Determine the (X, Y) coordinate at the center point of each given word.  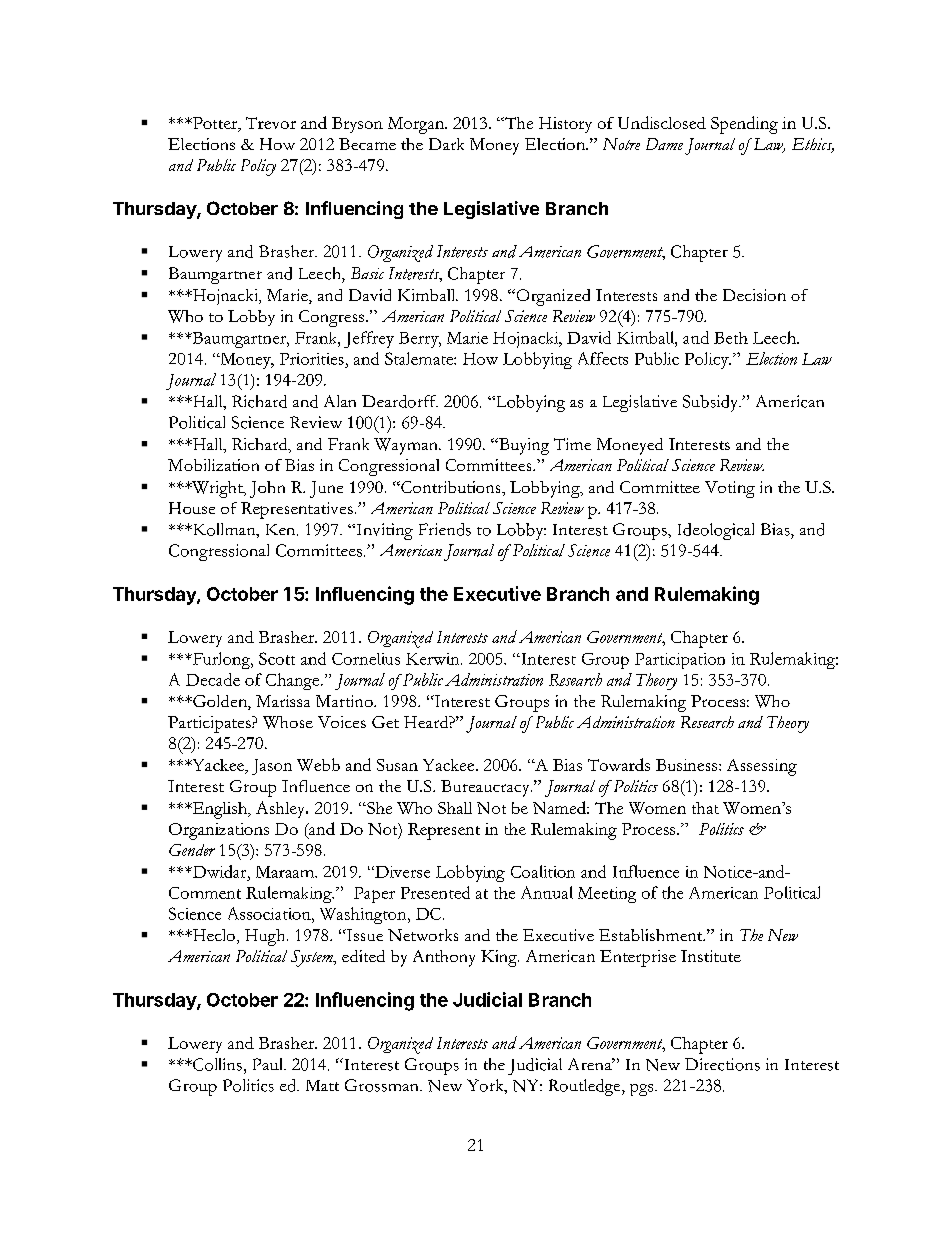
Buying (522, 446)
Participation (680, 661)
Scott (277, 658)
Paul (269, 1064)
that (705, 808)
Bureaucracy (486, 788)
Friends (445, 529)
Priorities (312, 359)
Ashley (282, 809)
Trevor (271, 123)
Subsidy (712, 403)
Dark (446, 144)
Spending (744, 125)
